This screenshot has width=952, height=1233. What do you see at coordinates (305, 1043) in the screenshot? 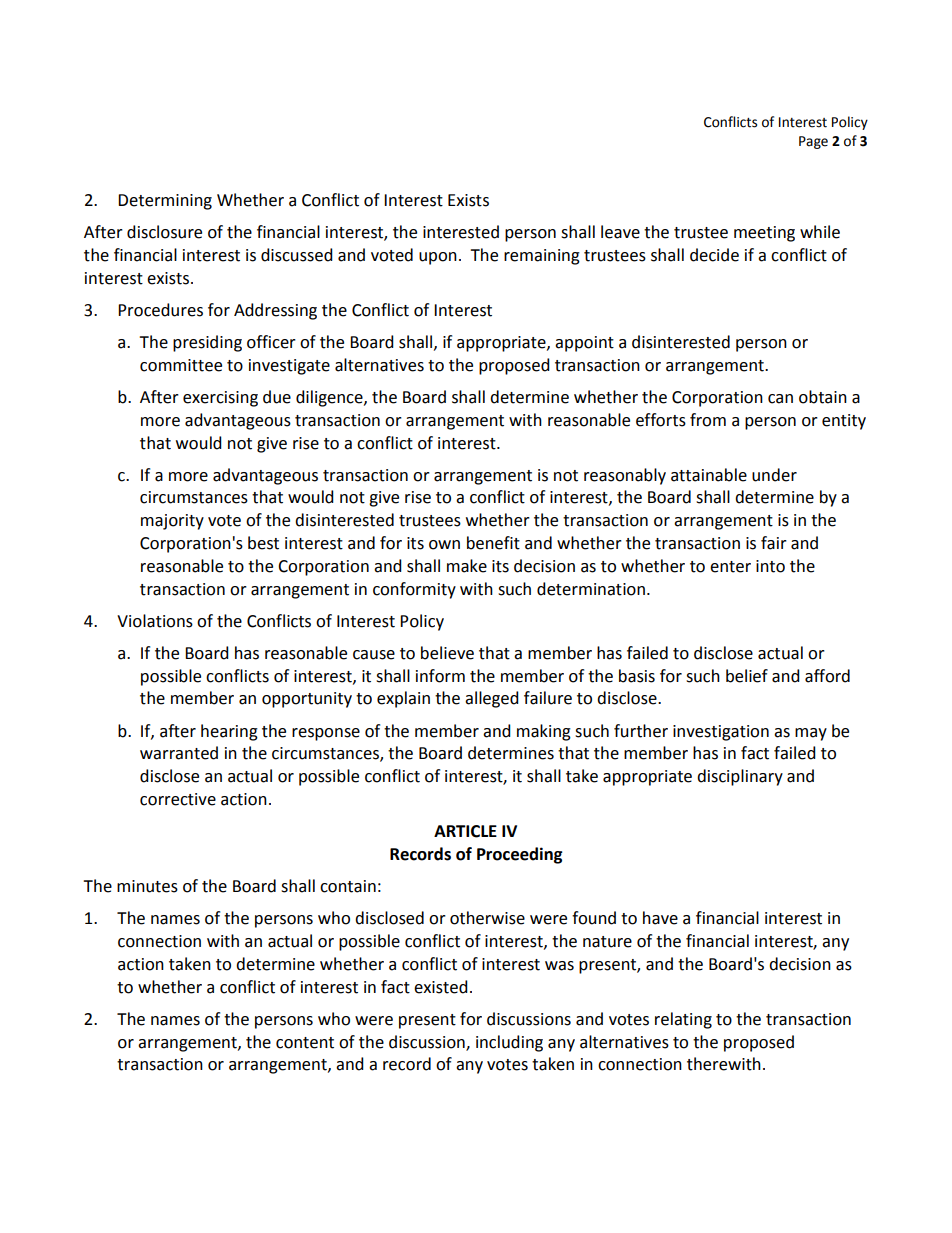
I see `content` at bounding box center [305, 1043].
